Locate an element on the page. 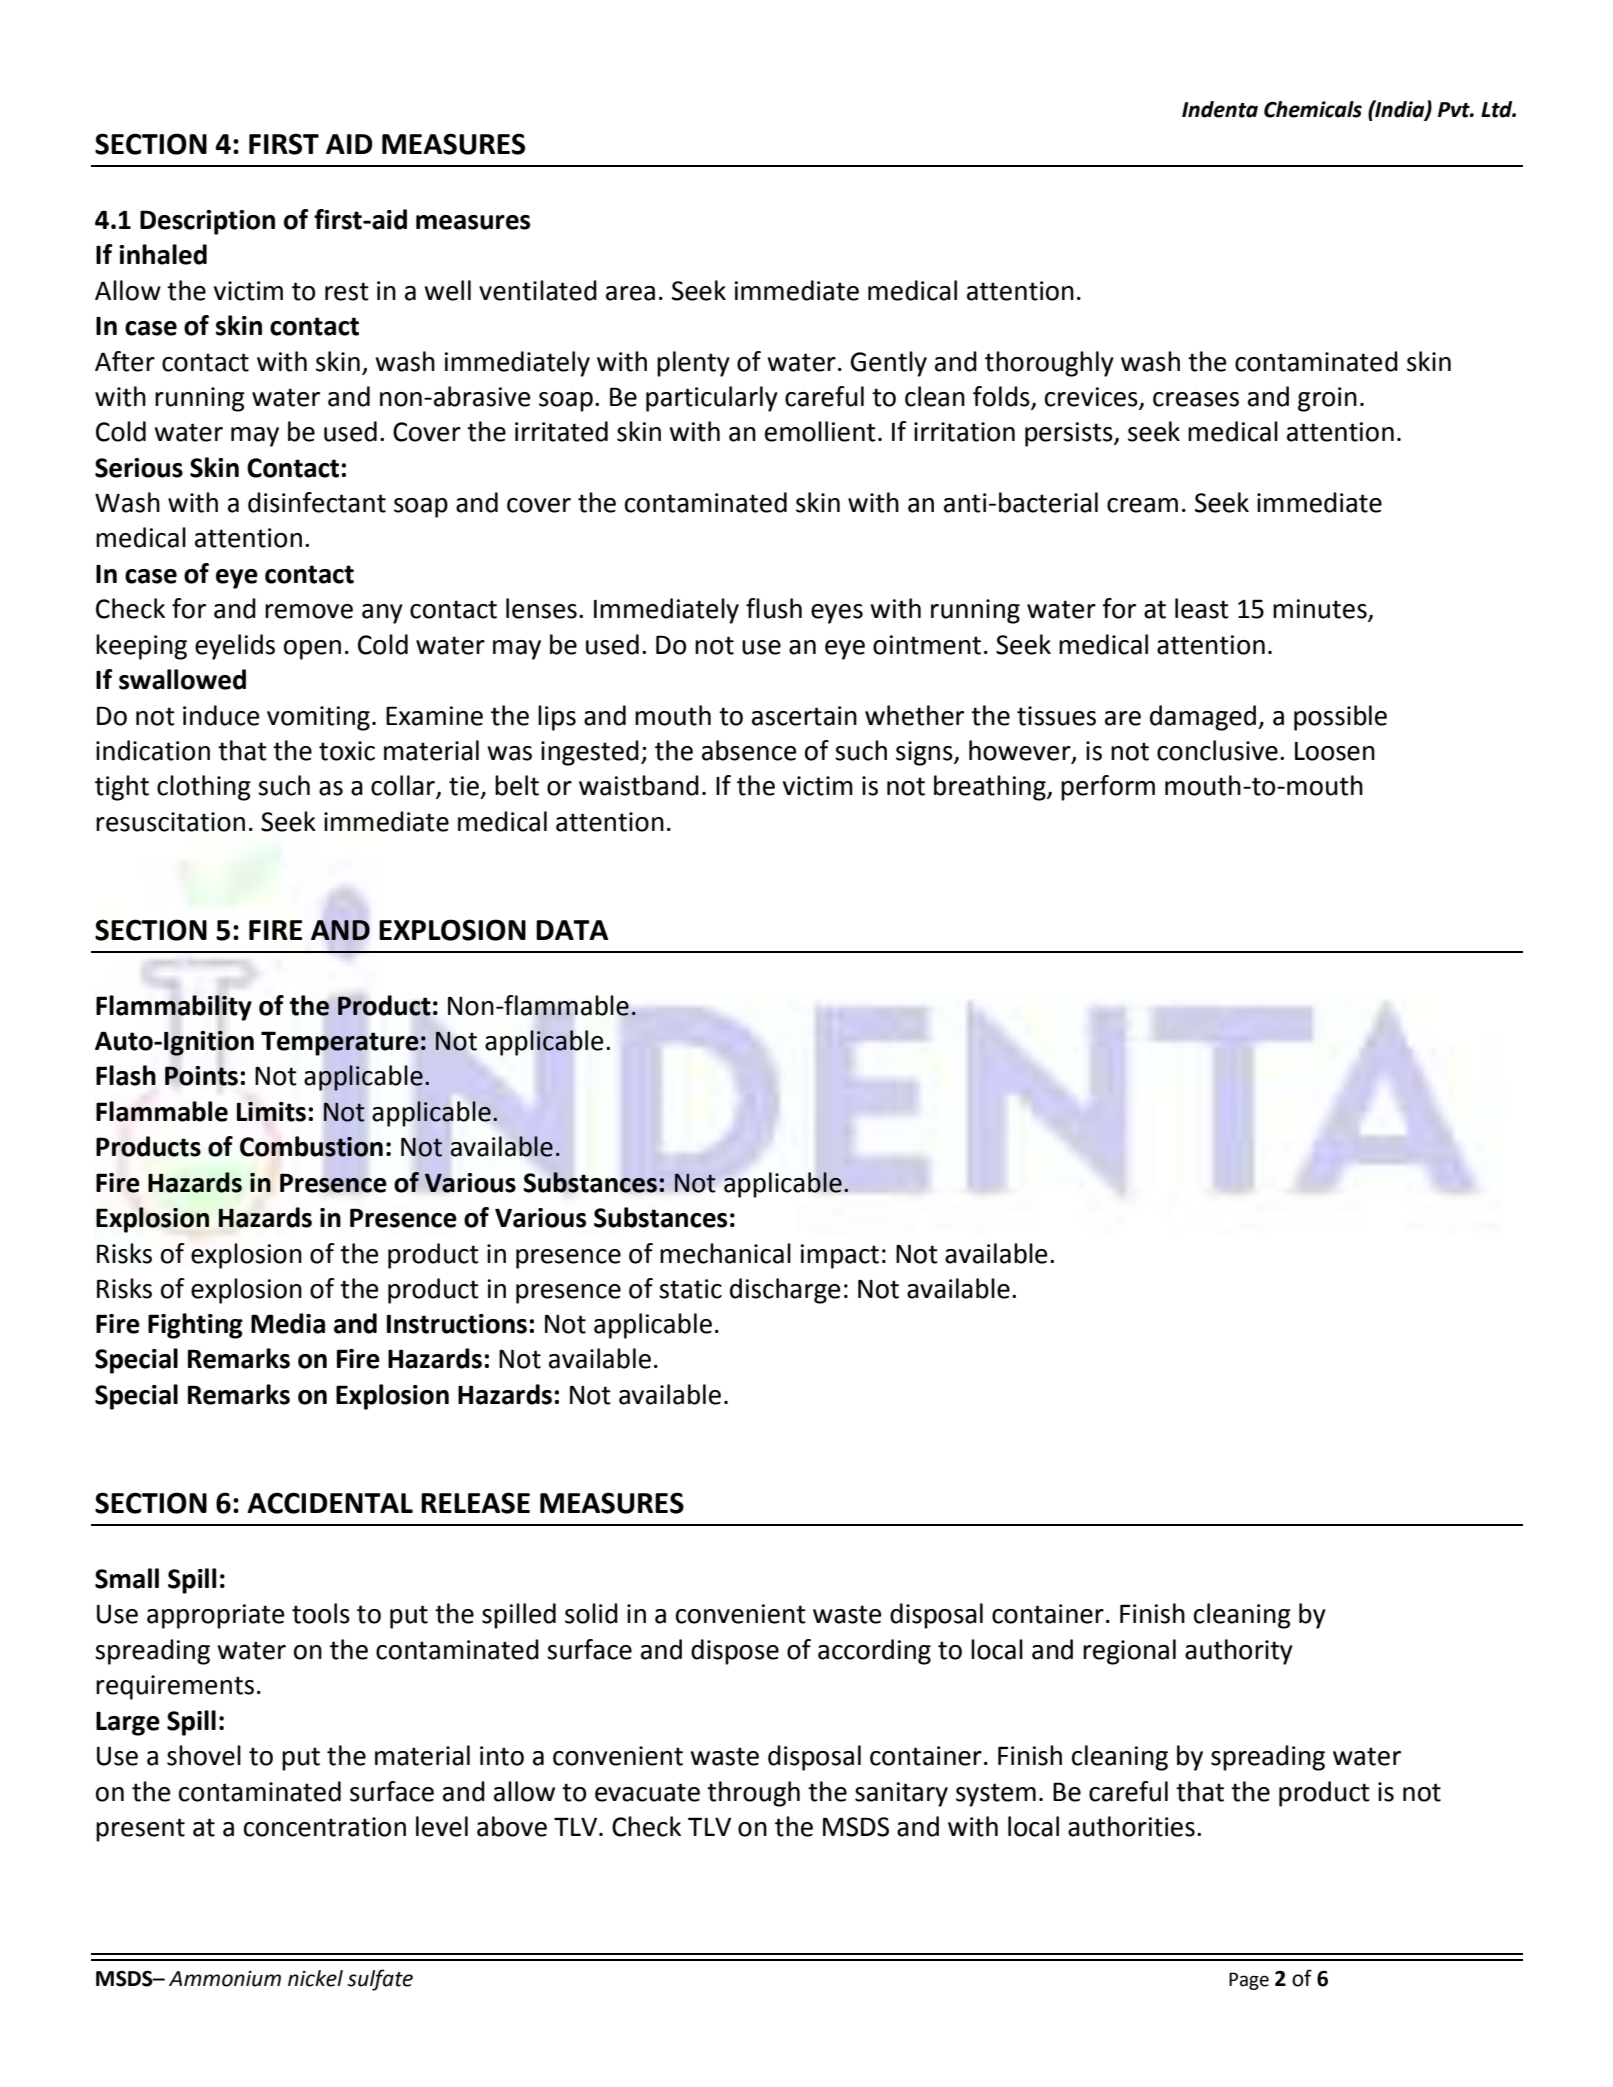 This image has width=1613, height=2087. conclusive is located at coordinates (1217, 750).
